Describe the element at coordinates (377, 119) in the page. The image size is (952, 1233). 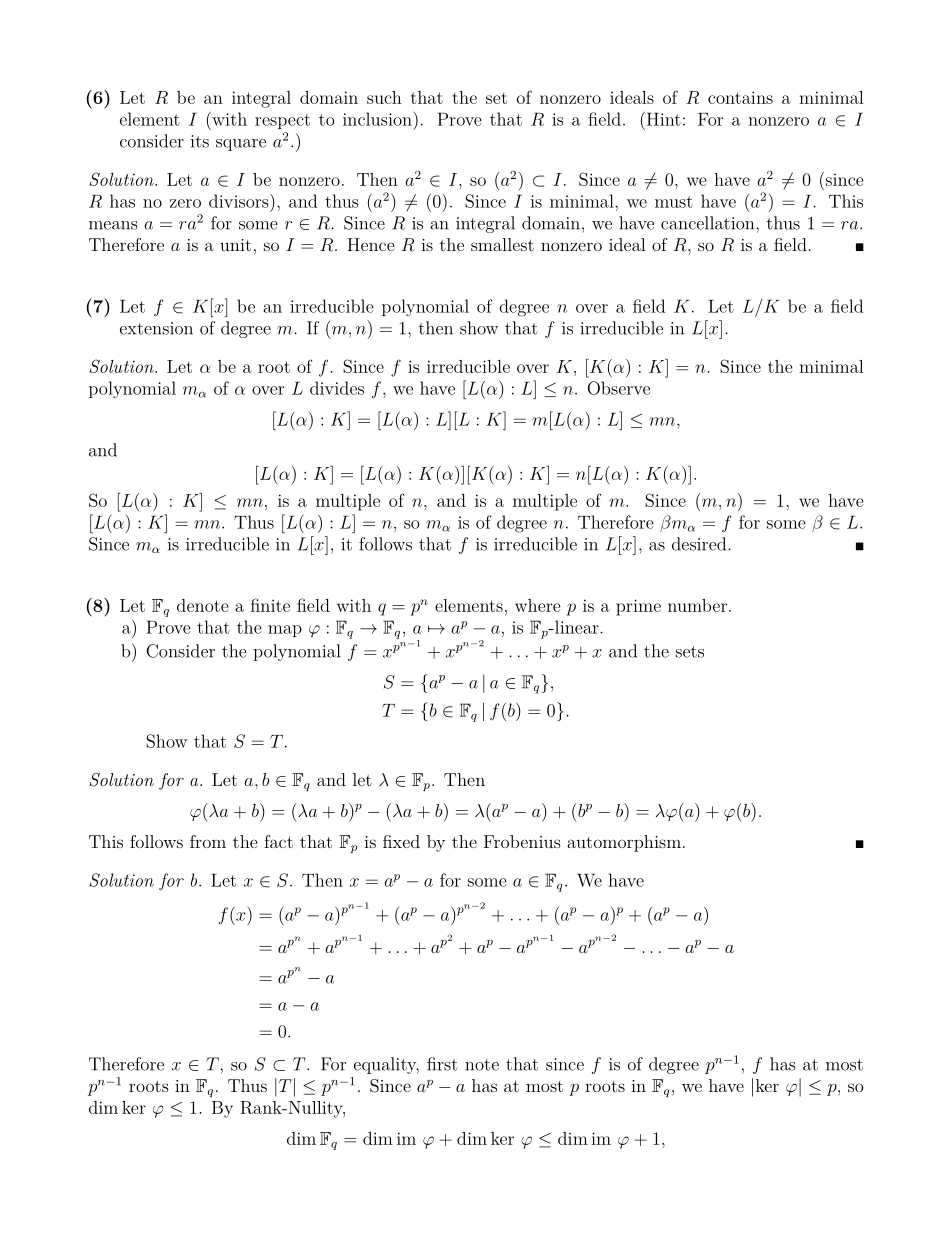
I see `inclusion` at that location.
